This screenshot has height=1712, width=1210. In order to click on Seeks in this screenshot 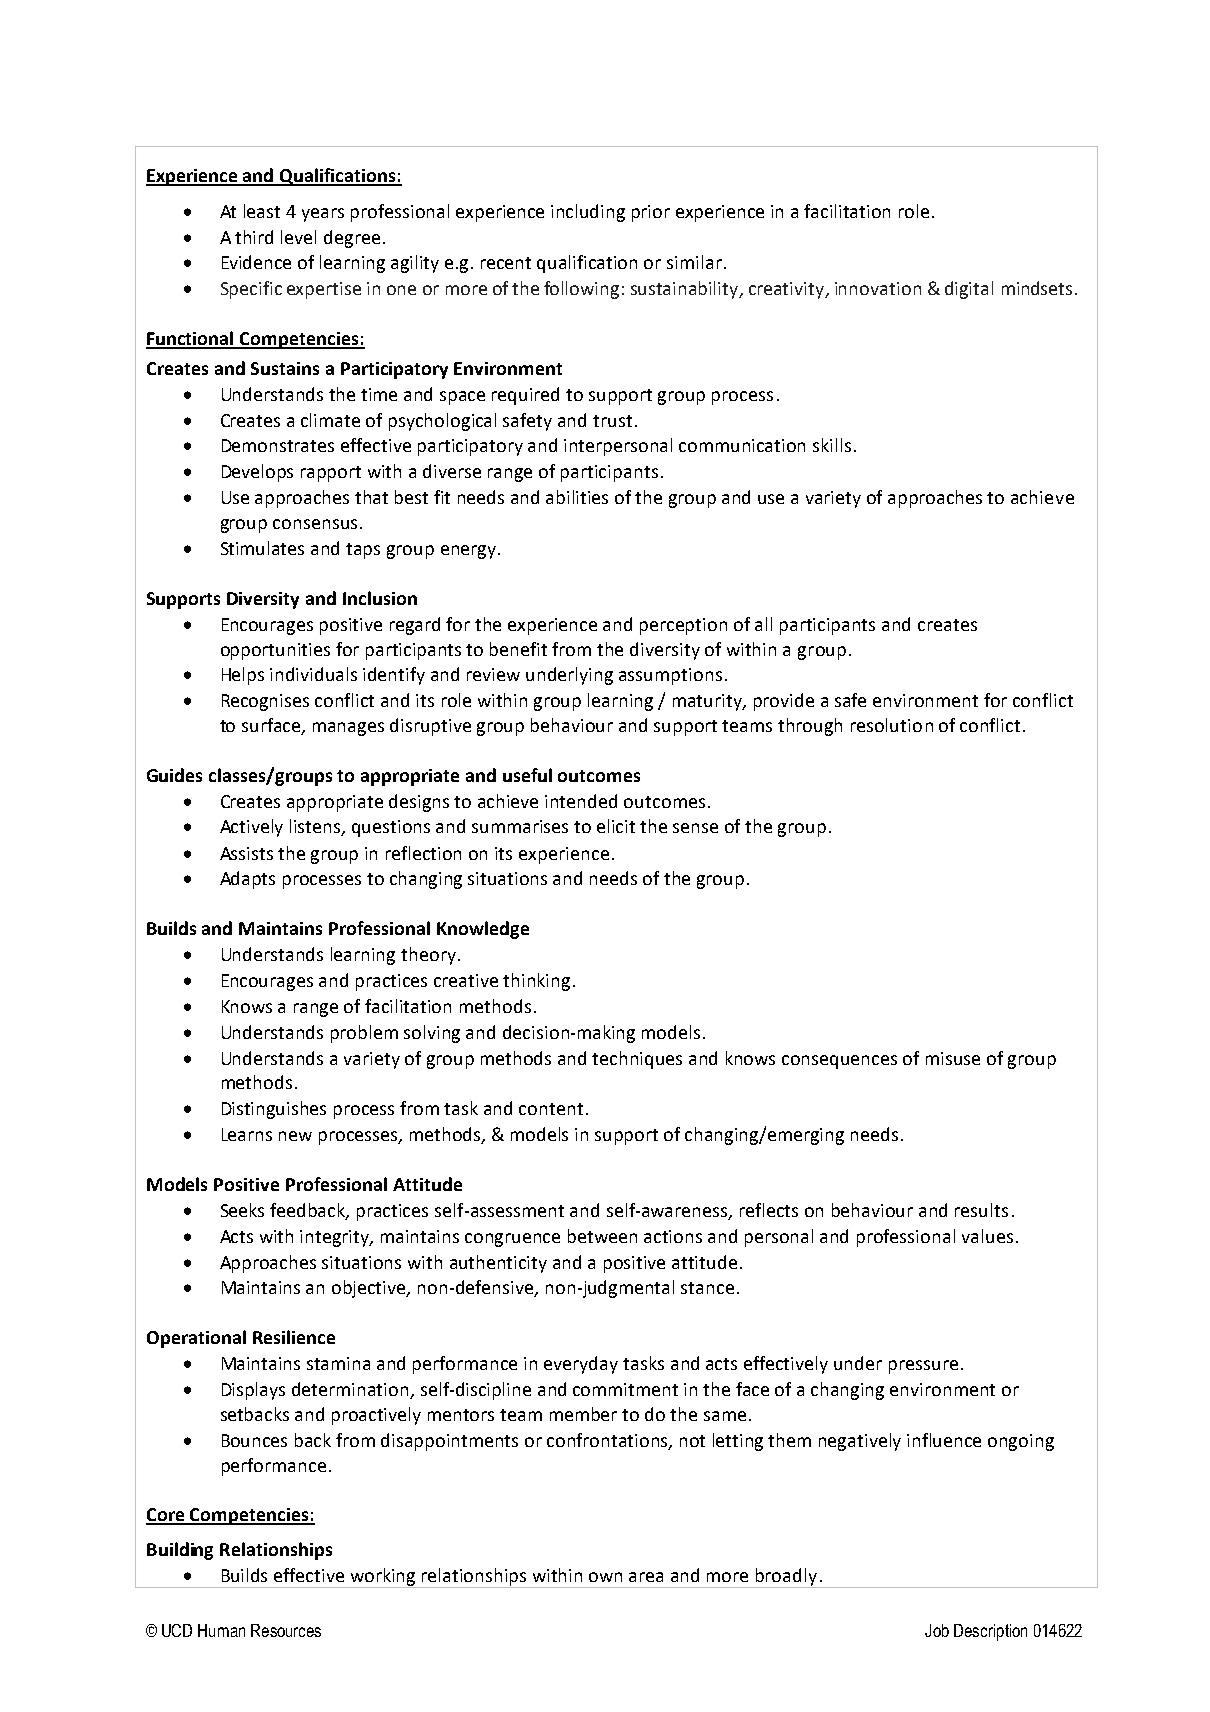, I will do `click(242, 1210)`.
